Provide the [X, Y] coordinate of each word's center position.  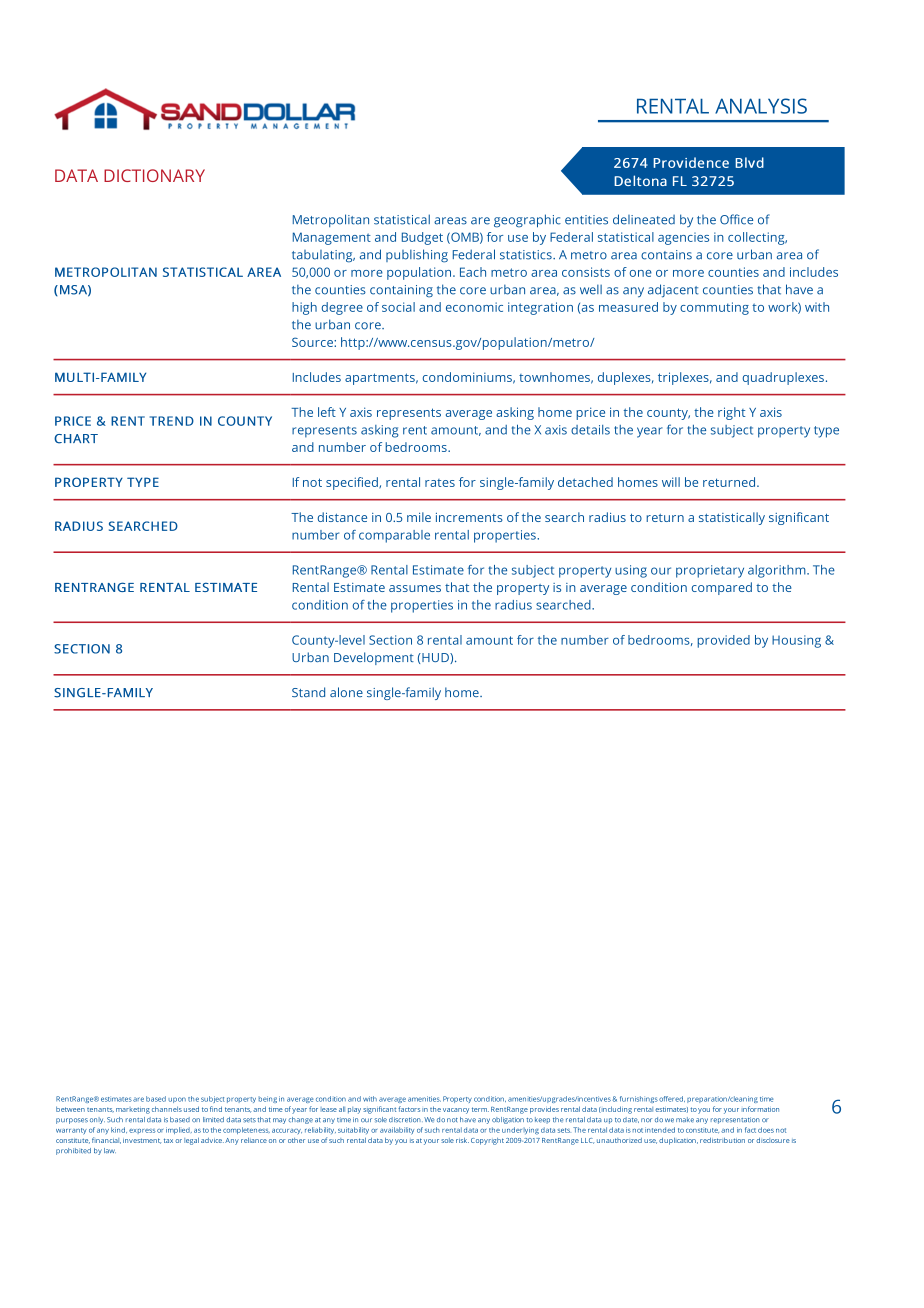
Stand [308, 692]
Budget [422, 238]
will [671, 482]
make [685, 1120]
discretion [406, 1120]
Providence [691, 162]
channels [167, 1109]
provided [723, 641]
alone [346, 692]
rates [440, 483]
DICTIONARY [154, 175]
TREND [172, 421]
